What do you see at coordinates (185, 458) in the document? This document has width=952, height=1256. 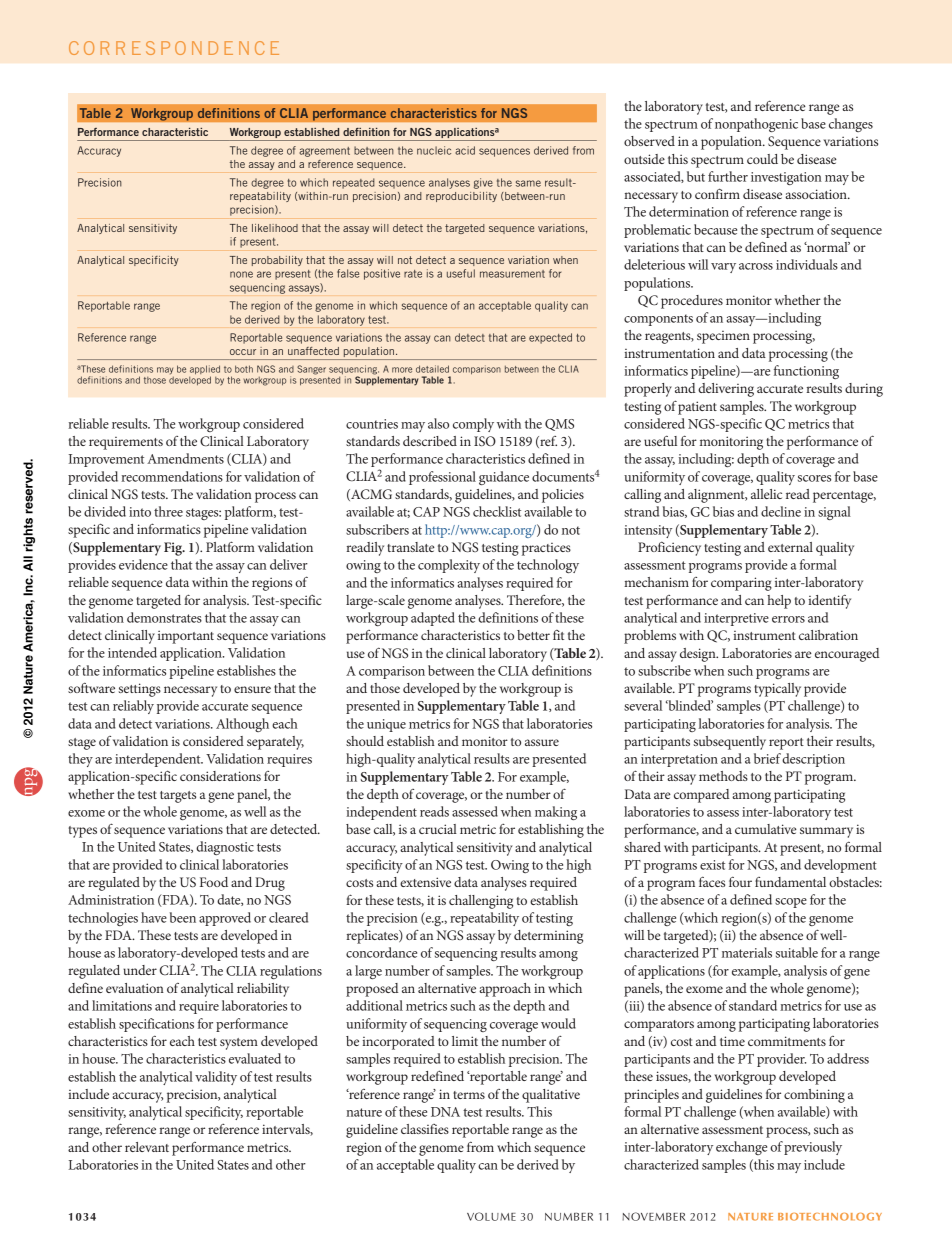 I see `Amendments` at bounding box center [185, 458].
